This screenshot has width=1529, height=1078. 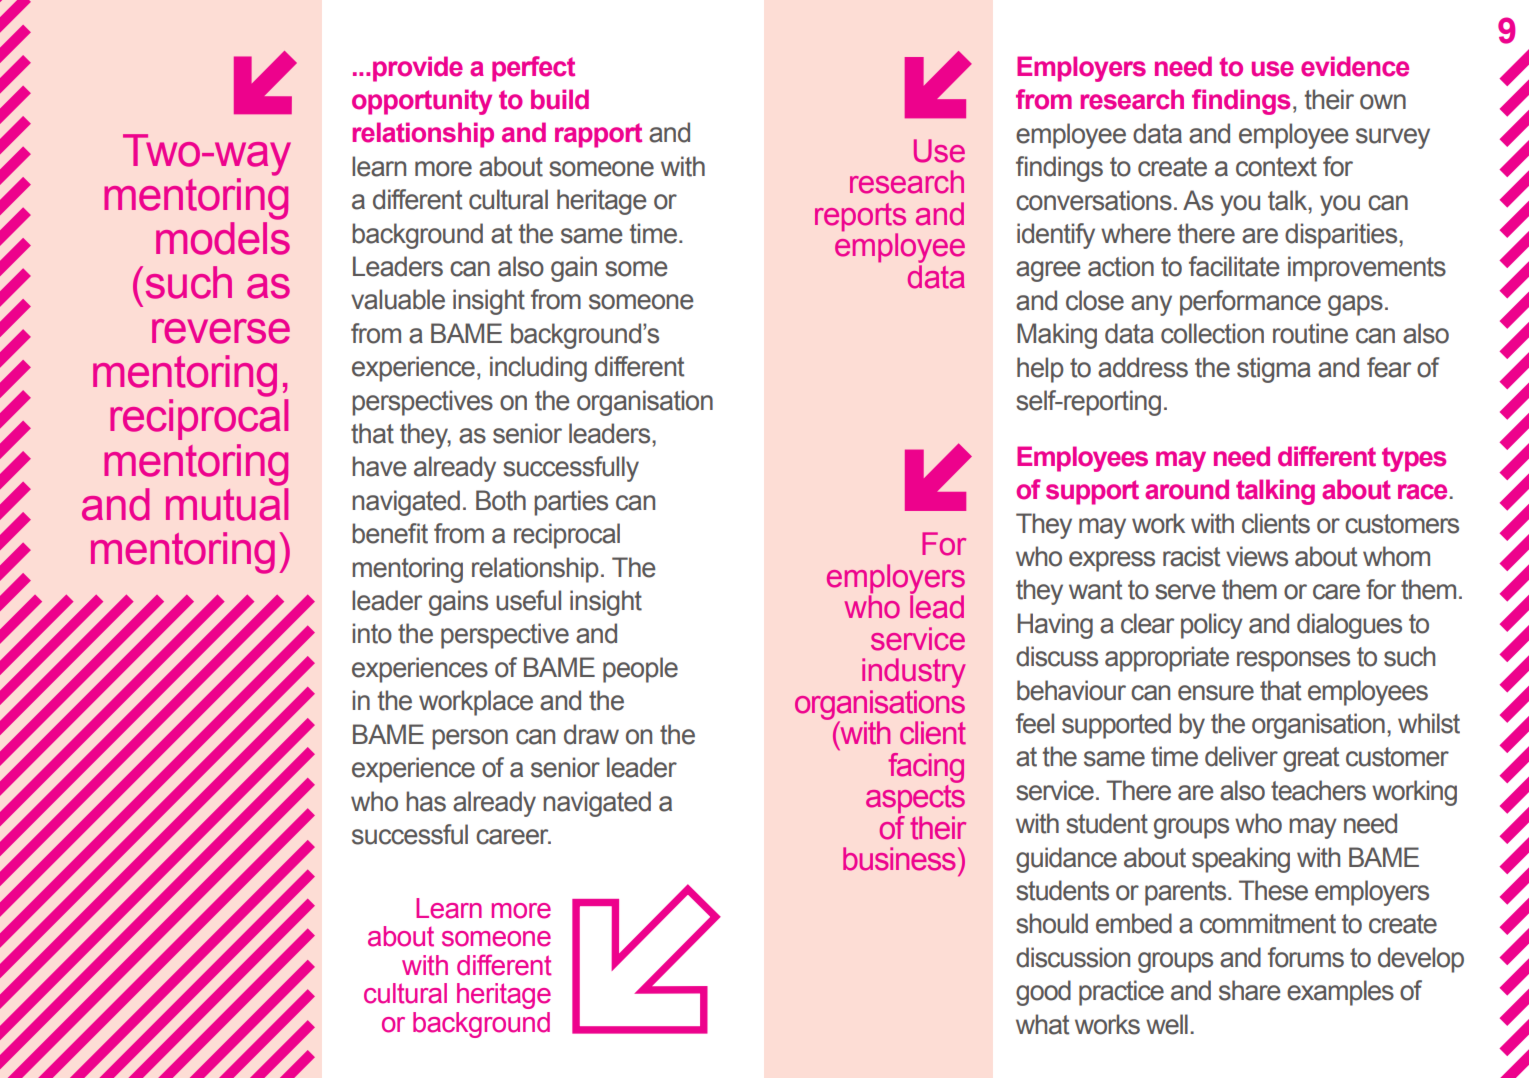 What do you see at coordinates (571, 503) in the screenshot?
I see `parties` at bounding box center [571, 503].
